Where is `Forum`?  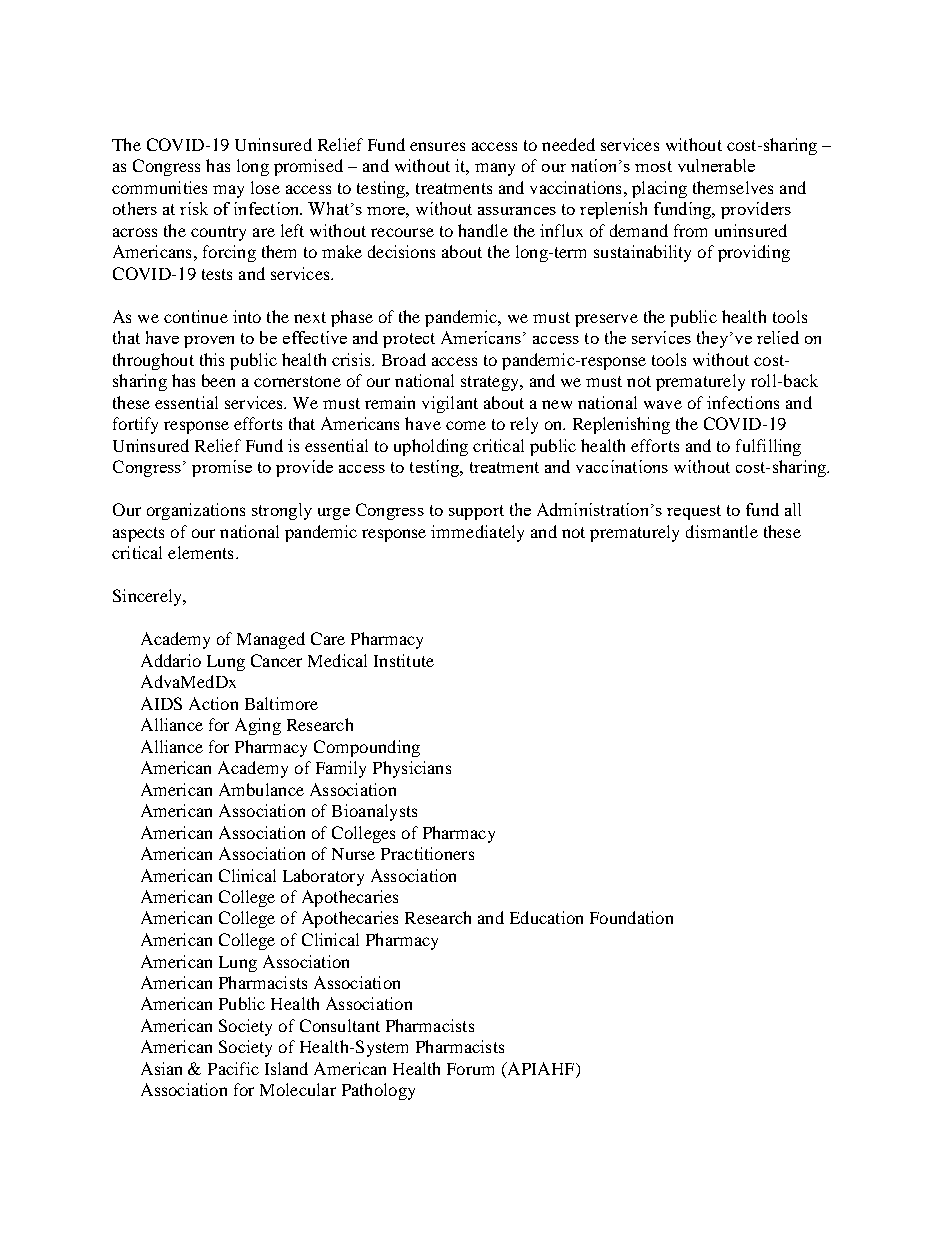 Forum is located at coordinates (470, 1069).
